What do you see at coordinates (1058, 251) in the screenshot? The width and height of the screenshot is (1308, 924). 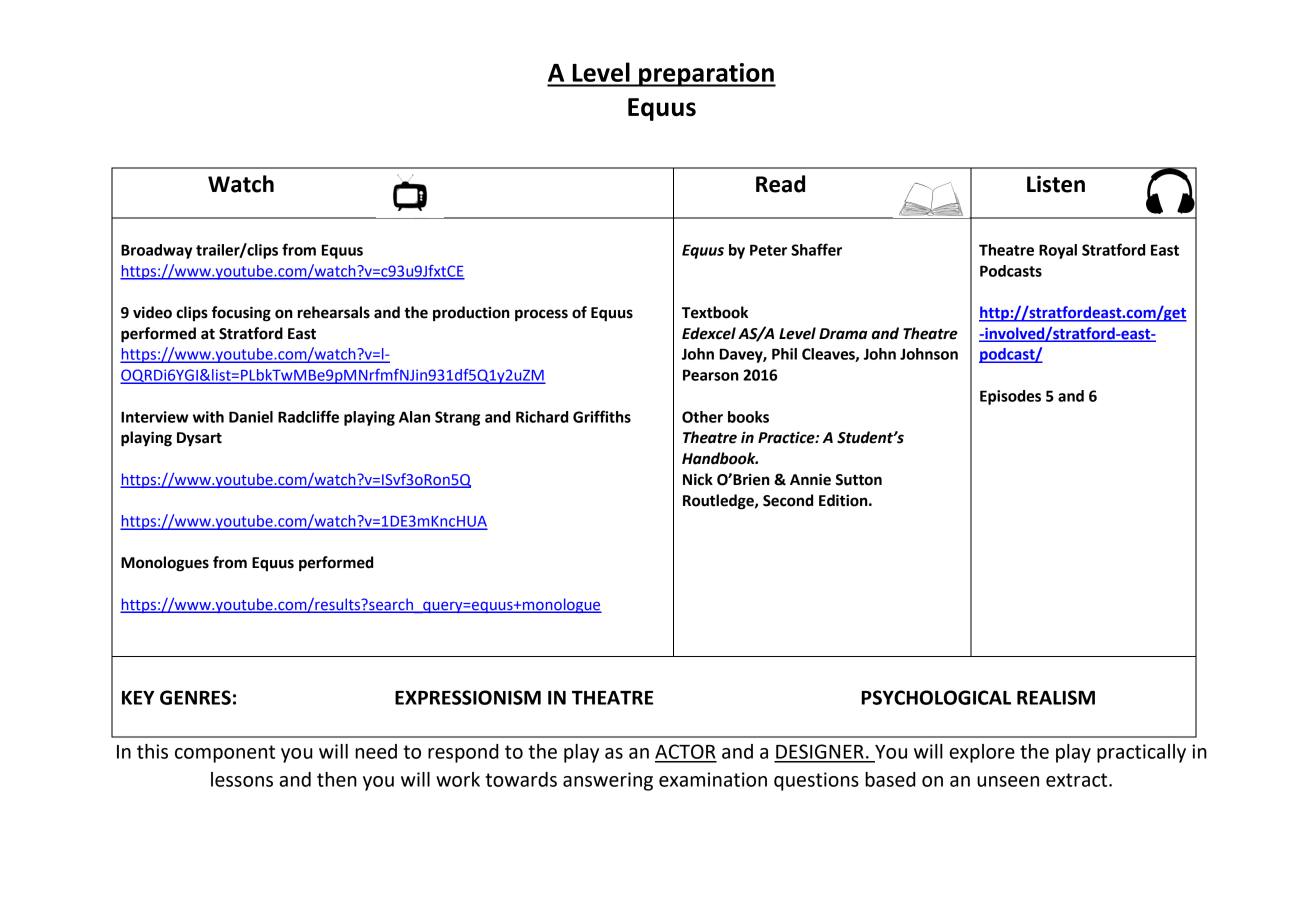 I see `Royal` at bounding box center [1058, 251].
